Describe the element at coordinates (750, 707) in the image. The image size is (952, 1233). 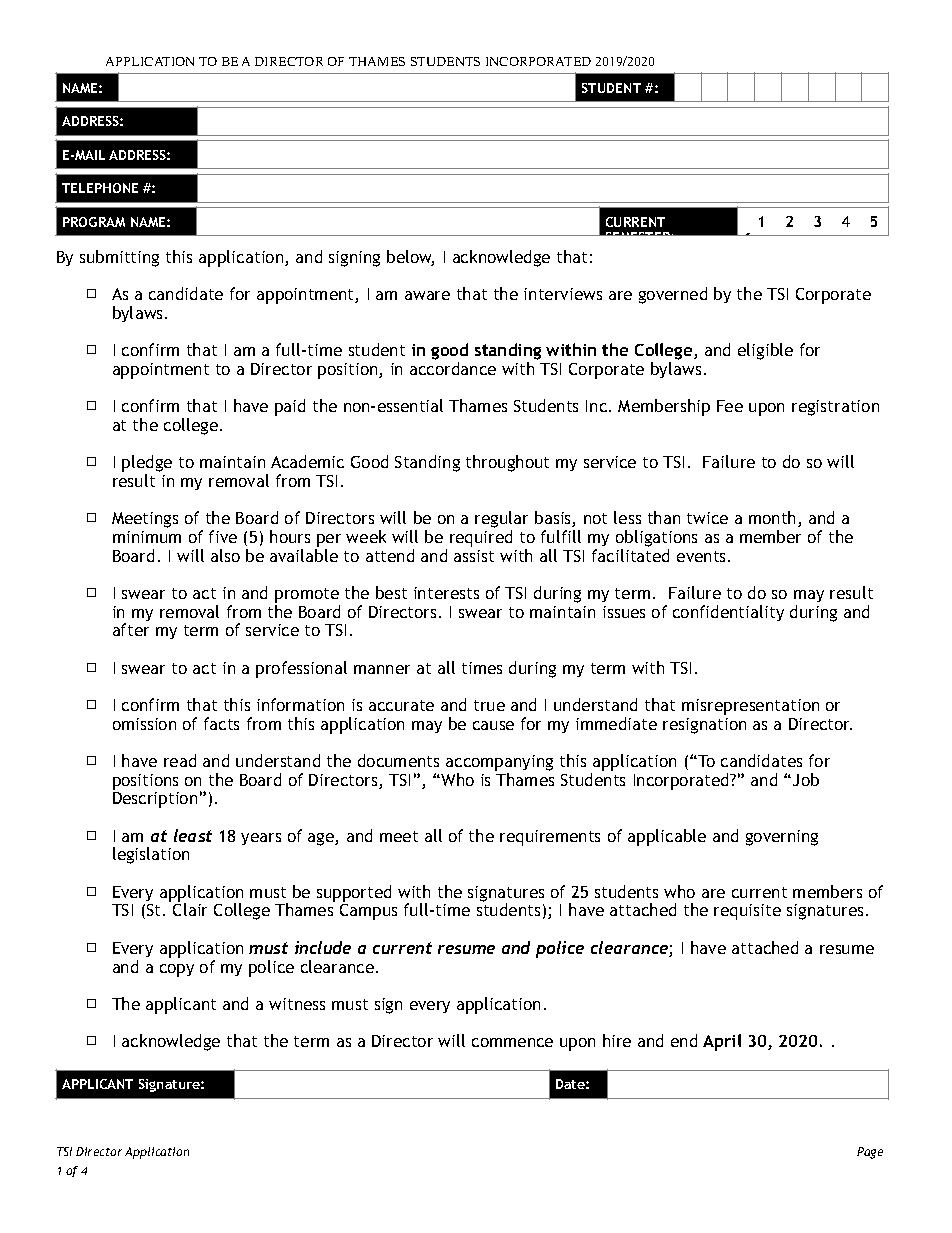
I see `misrepresentation` at that location.
